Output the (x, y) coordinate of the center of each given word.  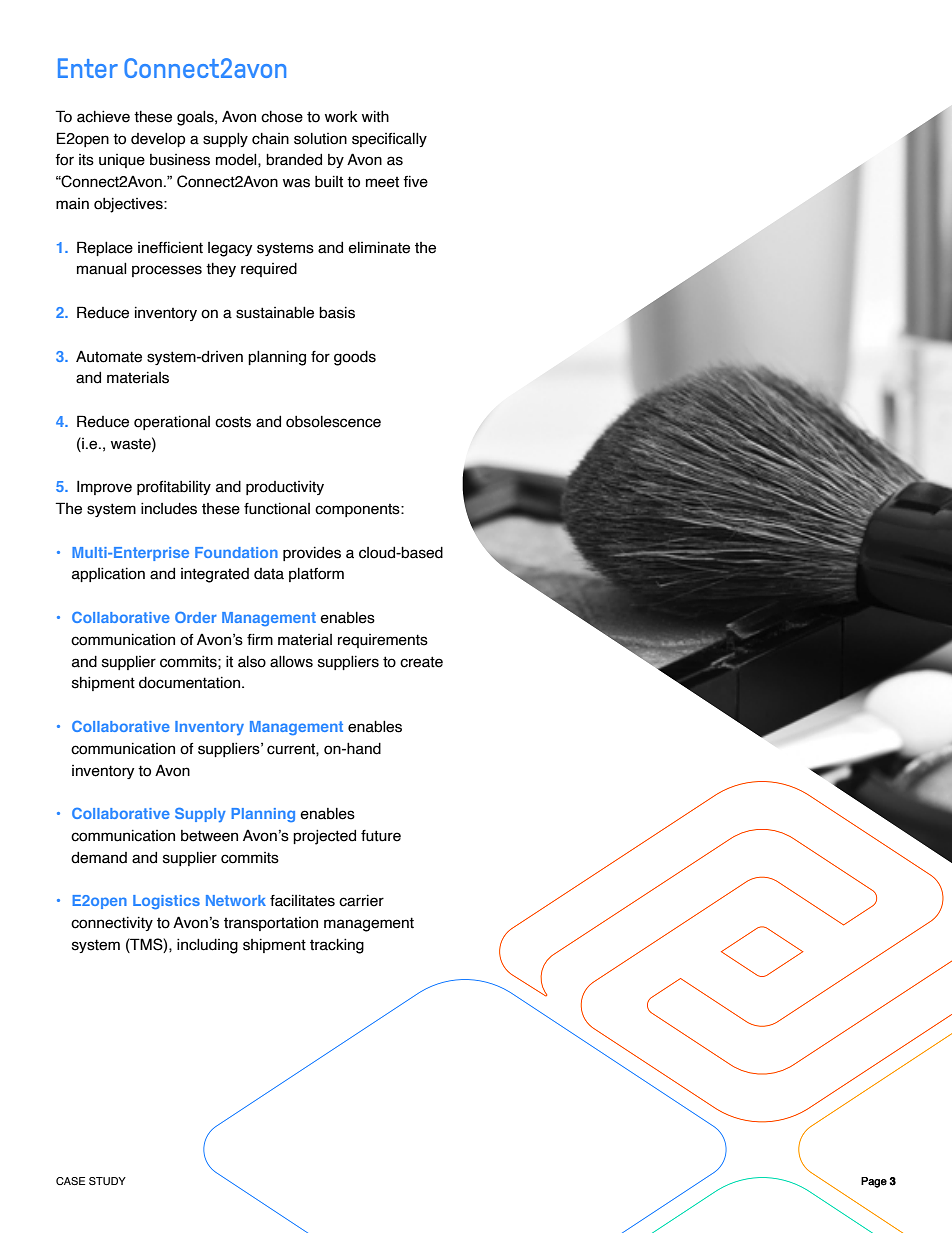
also (252, 662)
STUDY (107, 1181)
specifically (389, 140)
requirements (383, 641)
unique (122, 161)
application (108, 574)
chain (270, 139)
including (207, 946)
